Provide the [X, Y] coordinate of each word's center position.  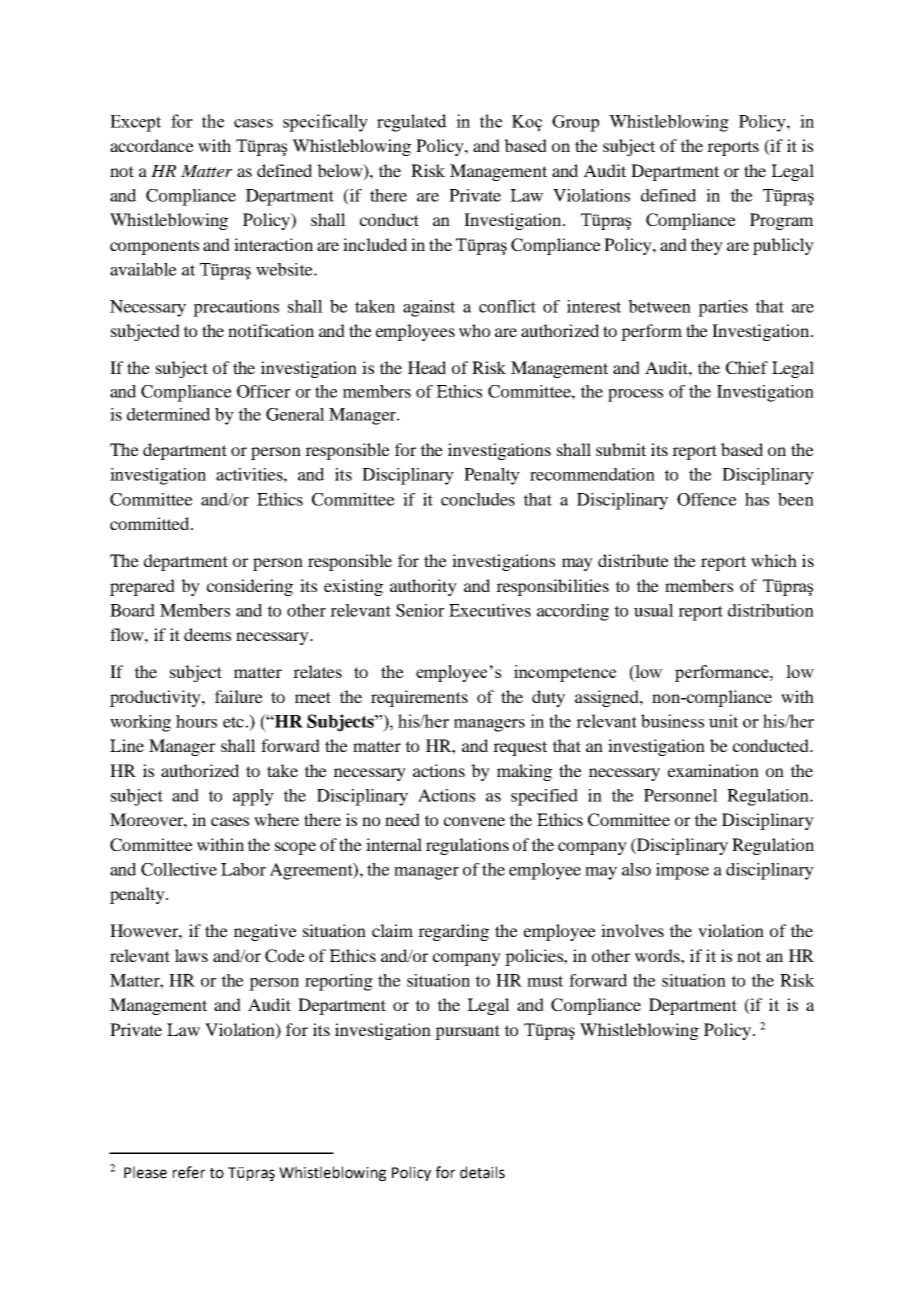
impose [682, 871]
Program [782, 221]
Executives [490, 610]
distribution [771, 610]
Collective [179, 869]
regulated [412, 123]
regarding [453, 932]
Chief [747, 368]
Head [427, 367]
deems [207, 634]
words [658, 955]
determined [168, 414]
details [482, 1172]
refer [189, 1172]
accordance [152, 145]
